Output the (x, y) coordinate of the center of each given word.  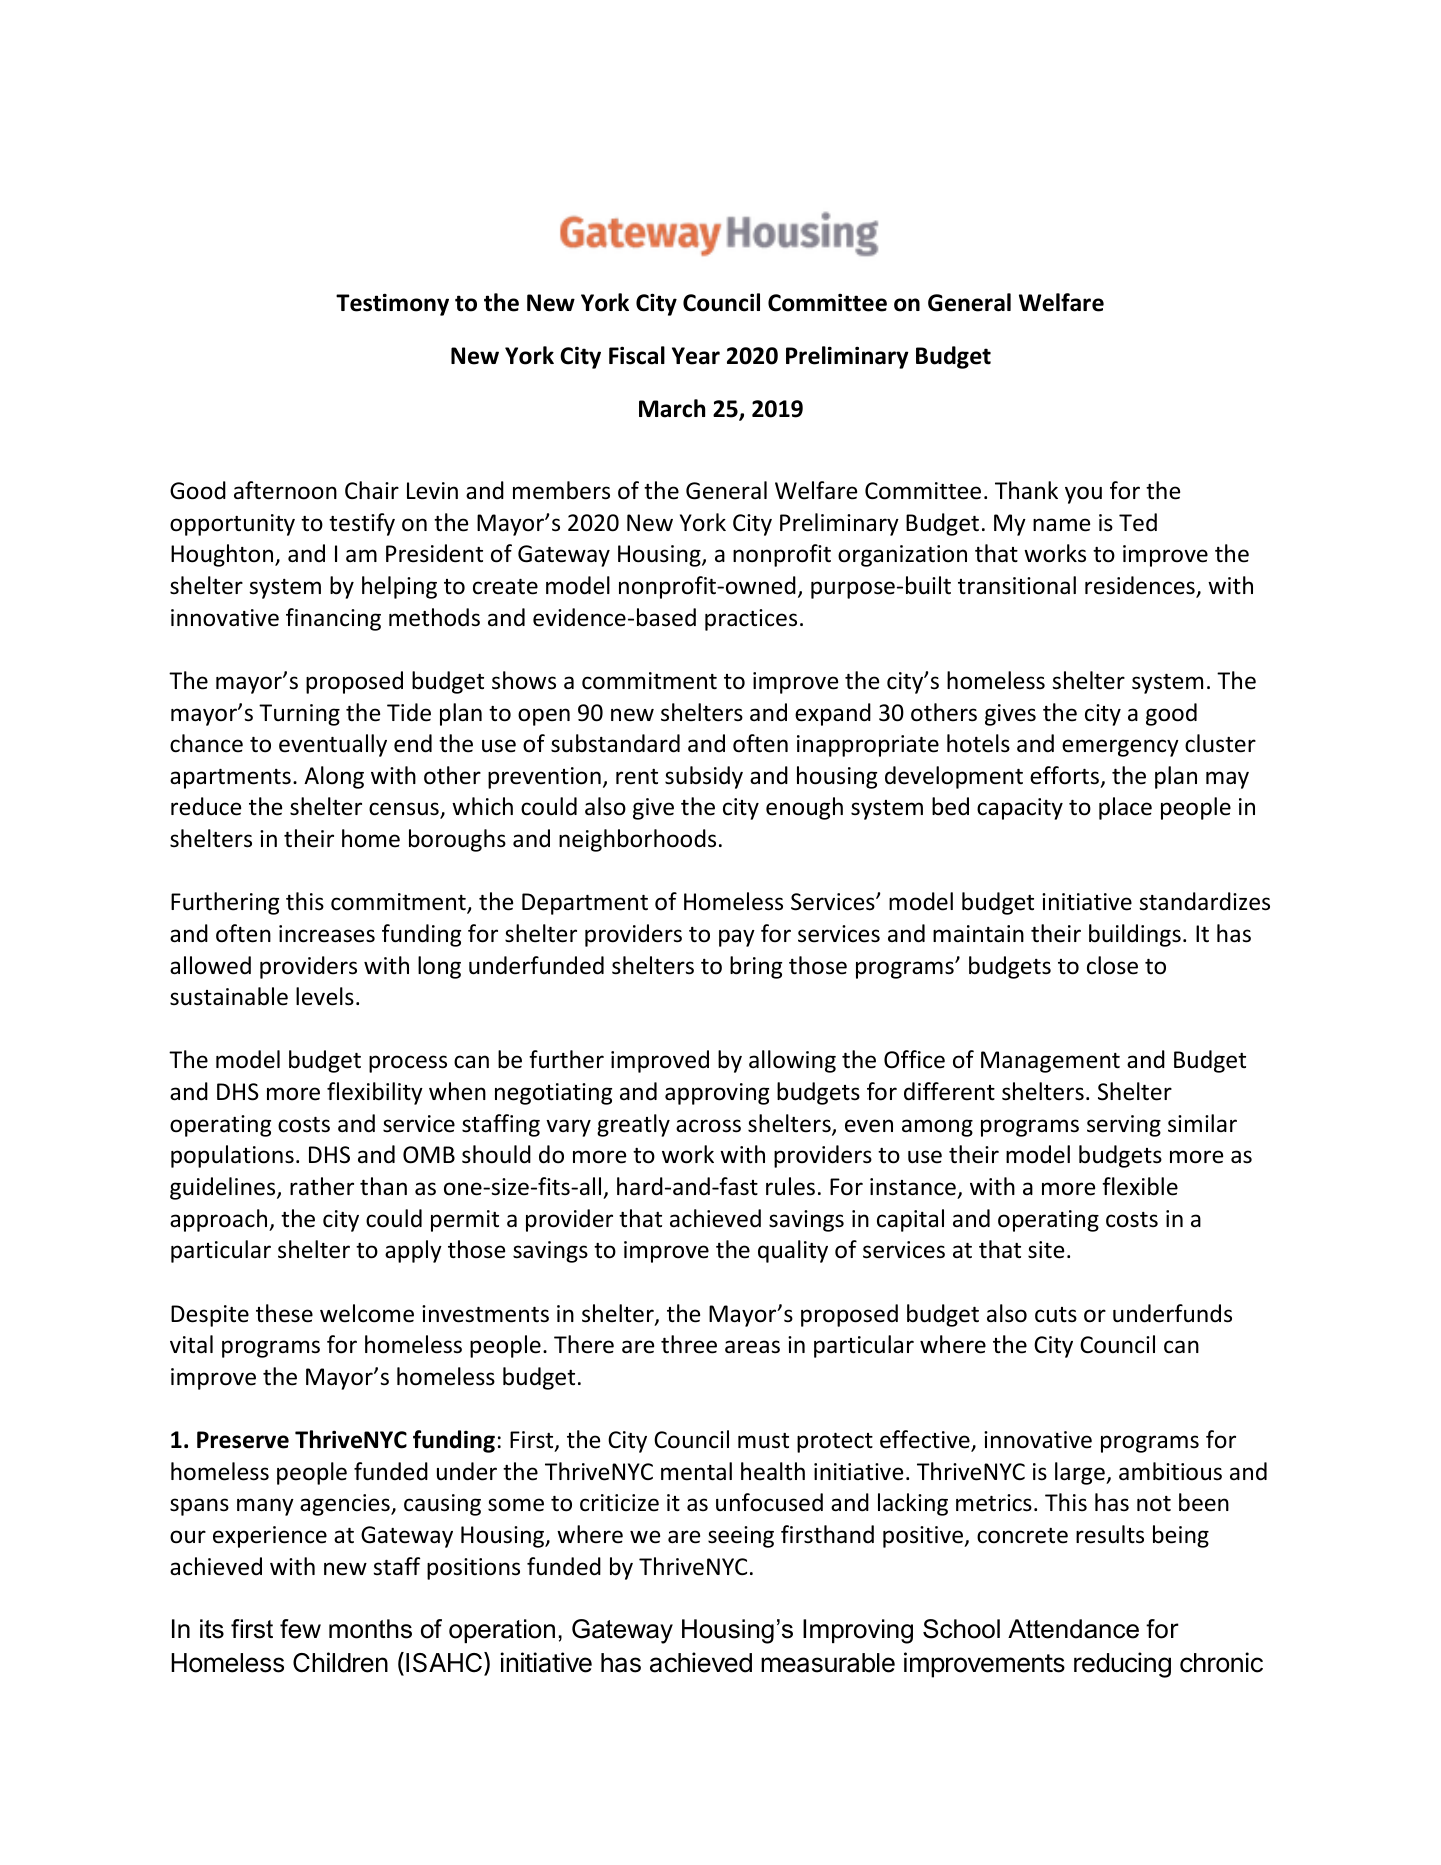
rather (322, 1186)
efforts (1064, 775)
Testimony (392, 304)
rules (790, 1186)
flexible (1140, 1186)
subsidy (704, 777)
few (300, 1629)
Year (696, 356)
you (1083, 495)
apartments (230, 779)
